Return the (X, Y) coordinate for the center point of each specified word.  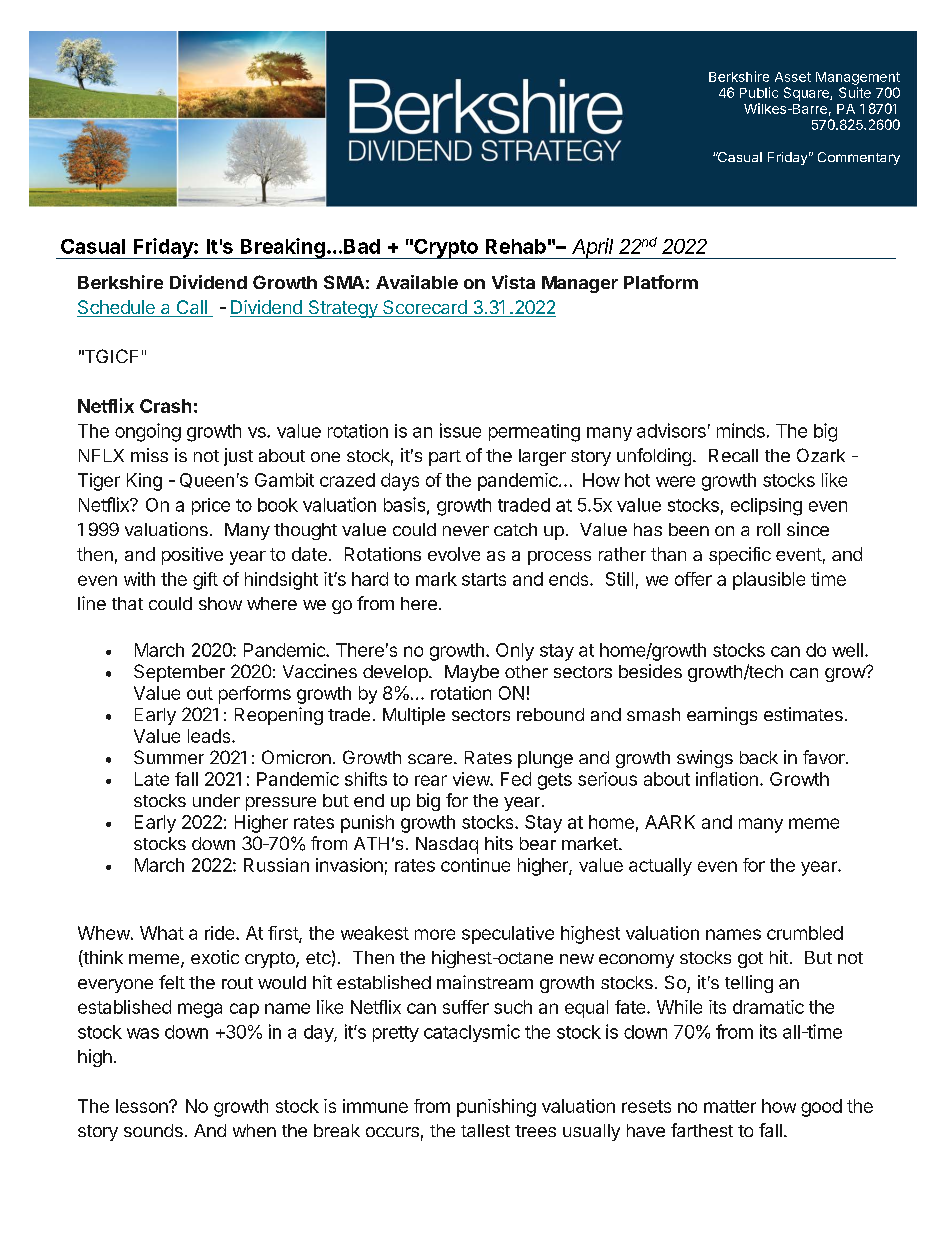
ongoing (148, 432)
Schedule (117, 308)
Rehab (516, 246)
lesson (143, 1106)
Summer (169, 757)
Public (759, 92)
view (472, 779)
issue (460, 430)
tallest (485, 1130)
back (759, 757)
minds (741, 430)
